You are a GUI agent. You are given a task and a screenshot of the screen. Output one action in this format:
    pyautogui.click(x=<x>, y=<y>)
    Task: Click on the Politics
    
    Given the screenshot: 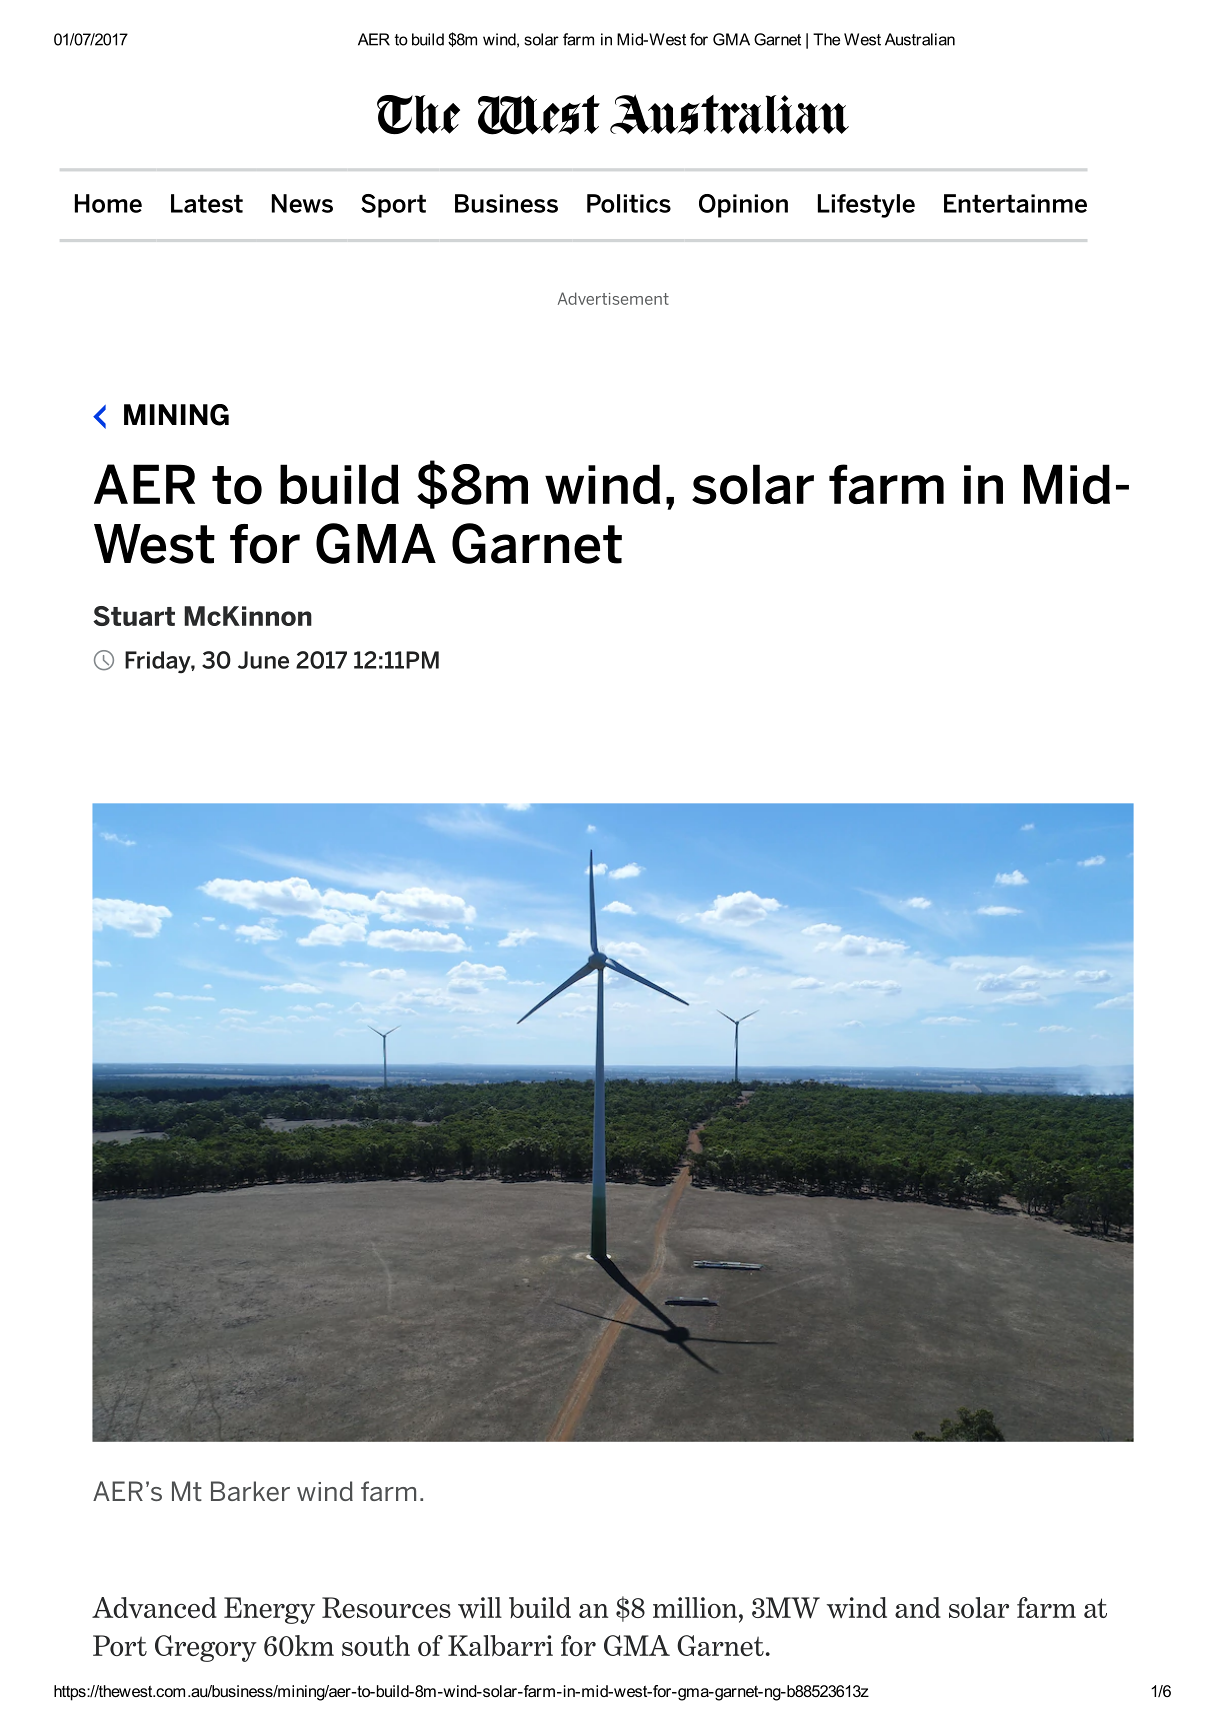 What is the action you would take?
    pyautogui.click(x=629, y=203)
